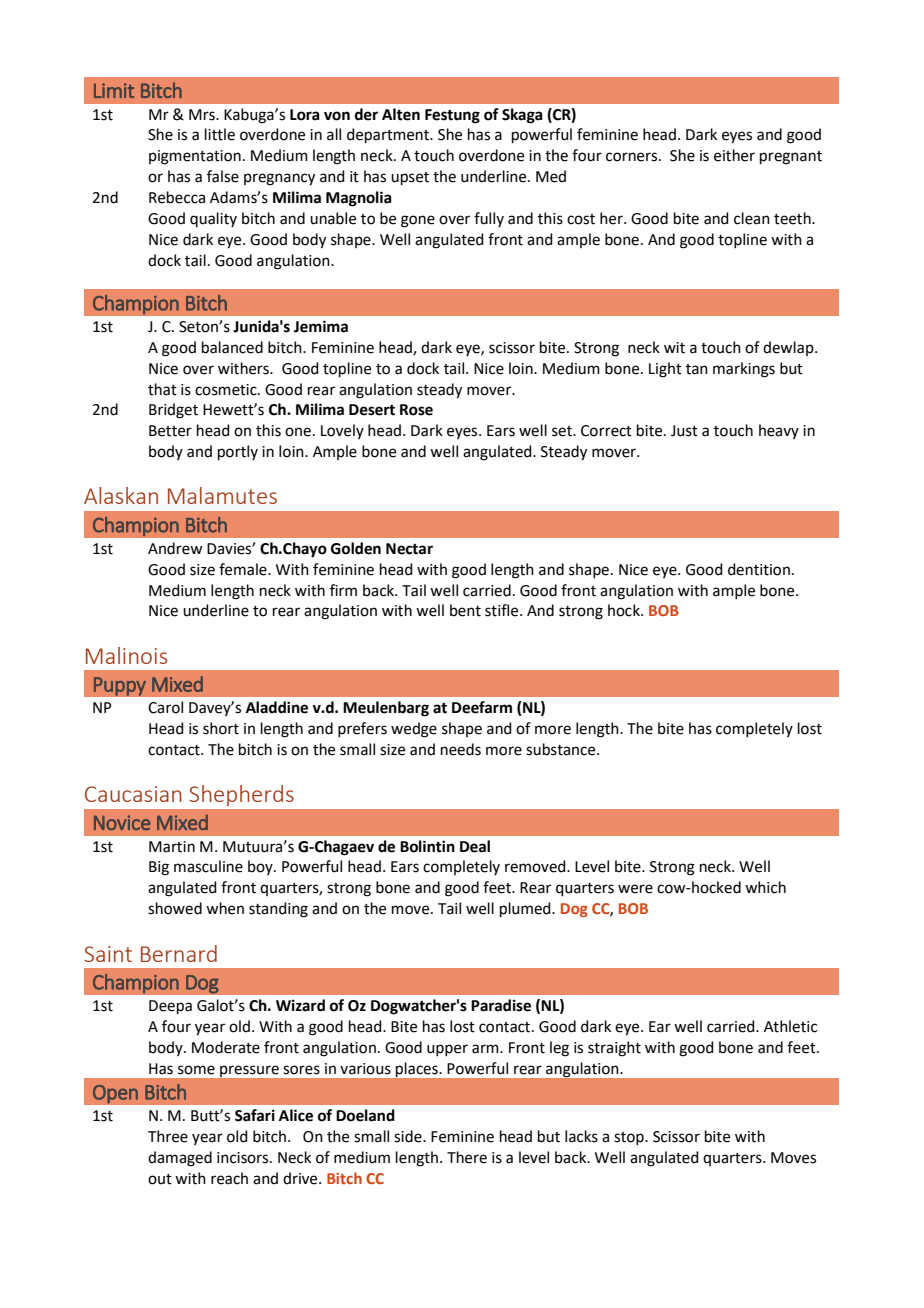 The image size is (924, 1308). What do you see at coordinates (734, 155) in the screenshot?
I see `either` at bounding box center [734, 155].
